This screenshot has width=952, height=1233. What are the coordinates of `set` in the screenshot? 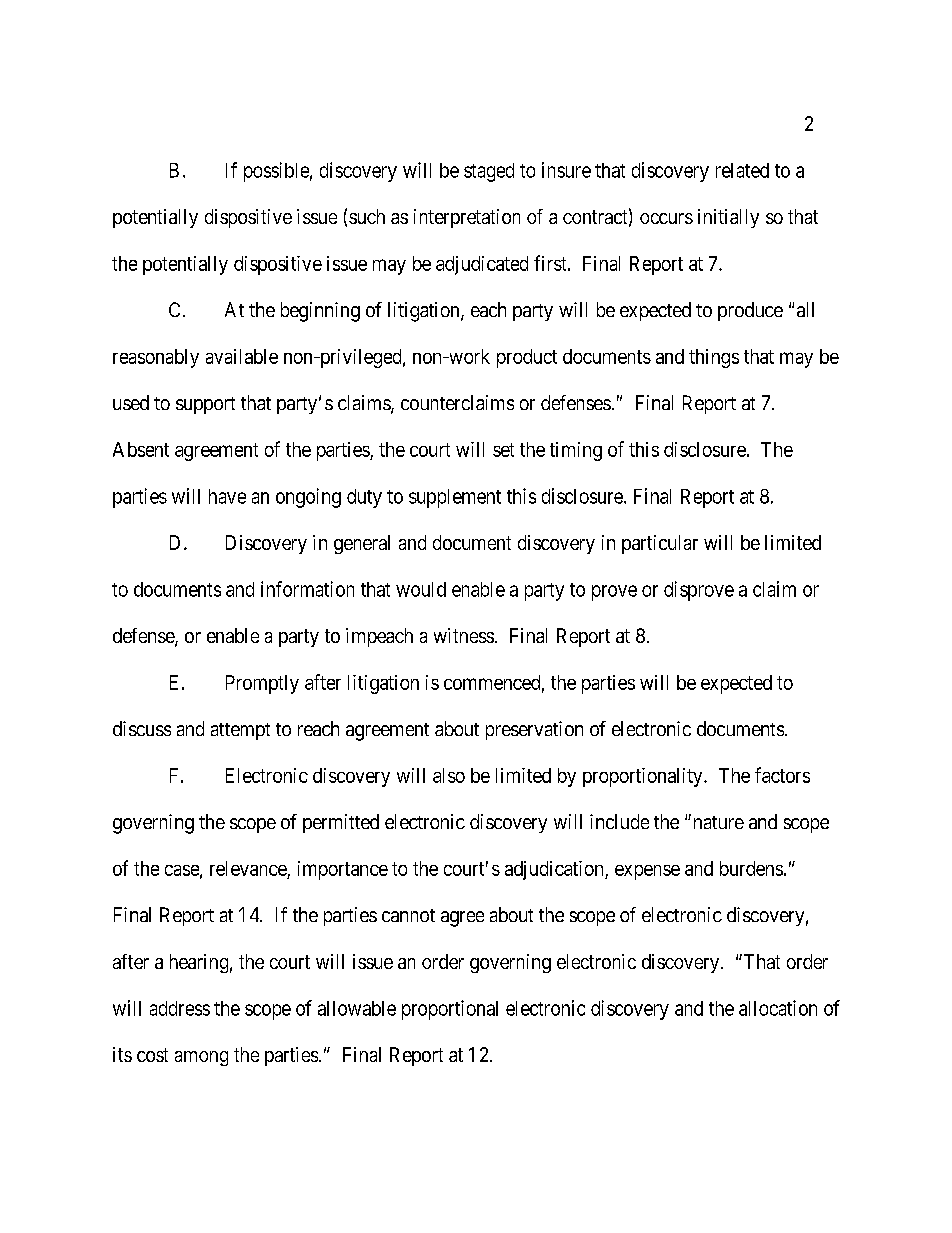 It's located at (503, 450).
